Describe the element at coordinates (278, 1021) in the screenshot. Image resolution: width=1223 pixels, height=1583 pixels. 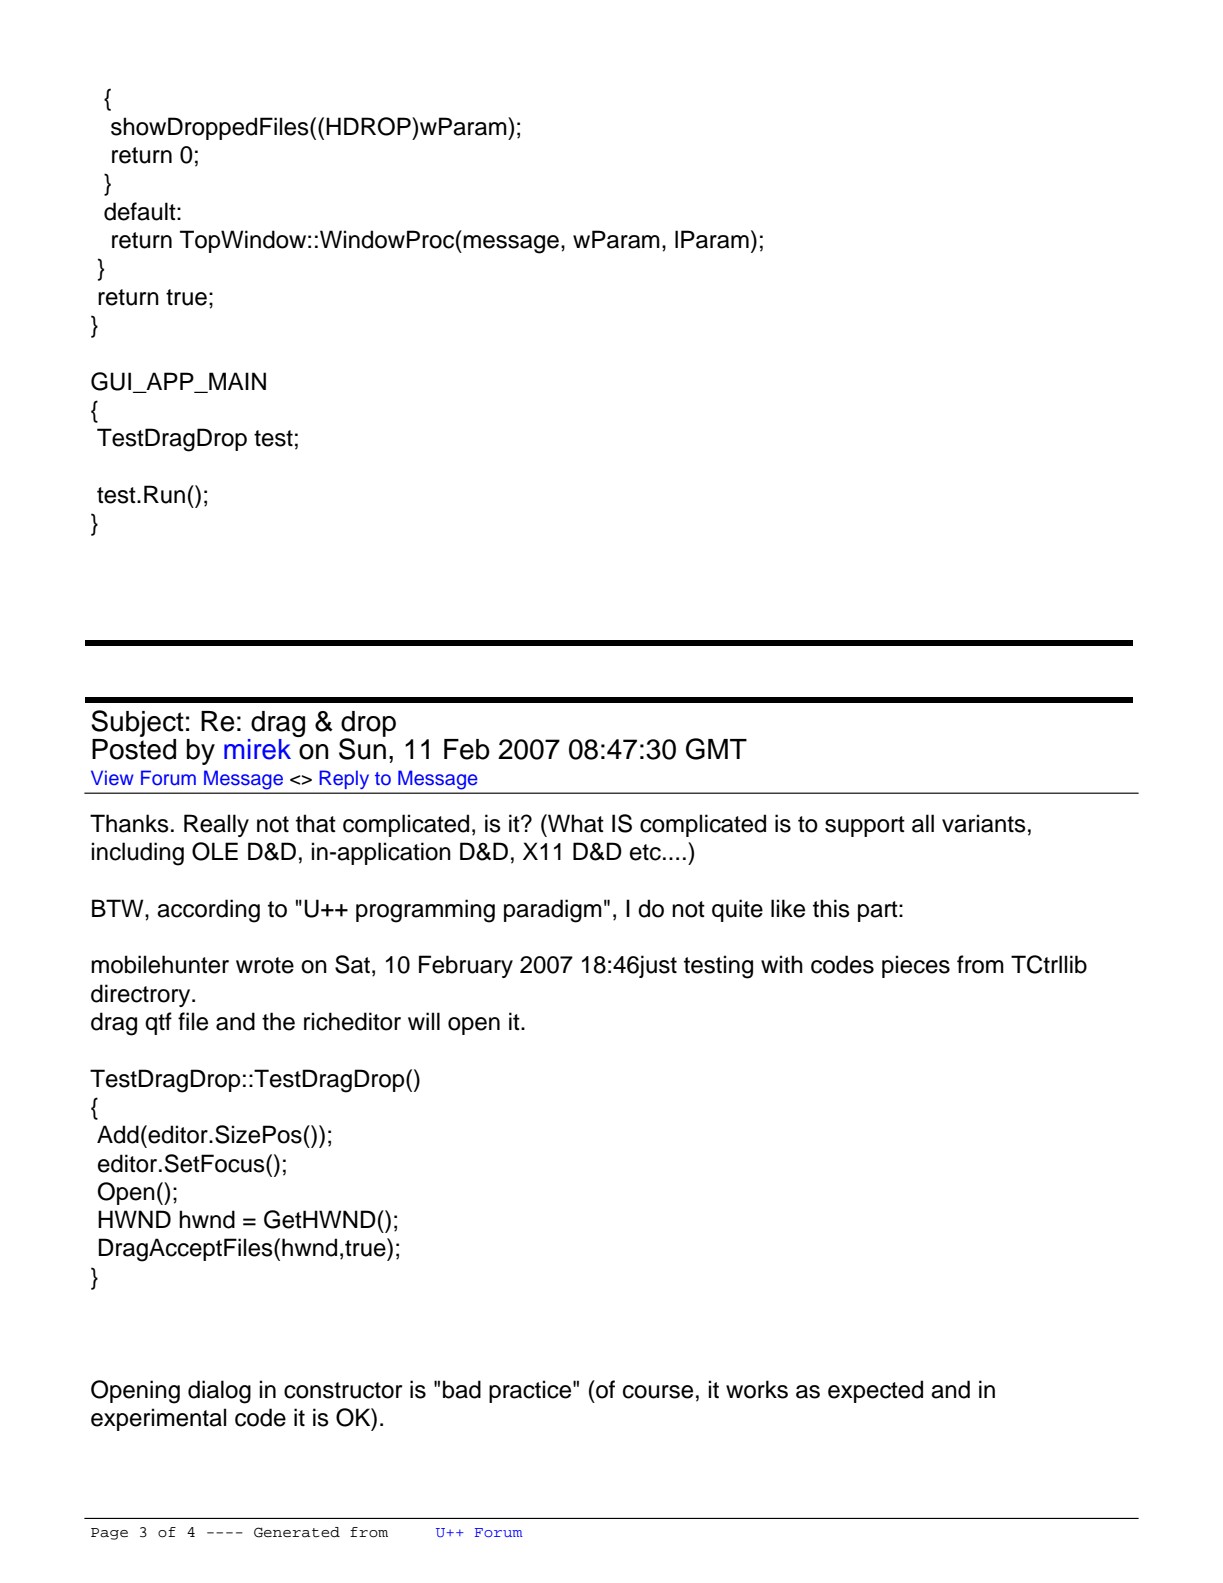
I see `the` at that location.
